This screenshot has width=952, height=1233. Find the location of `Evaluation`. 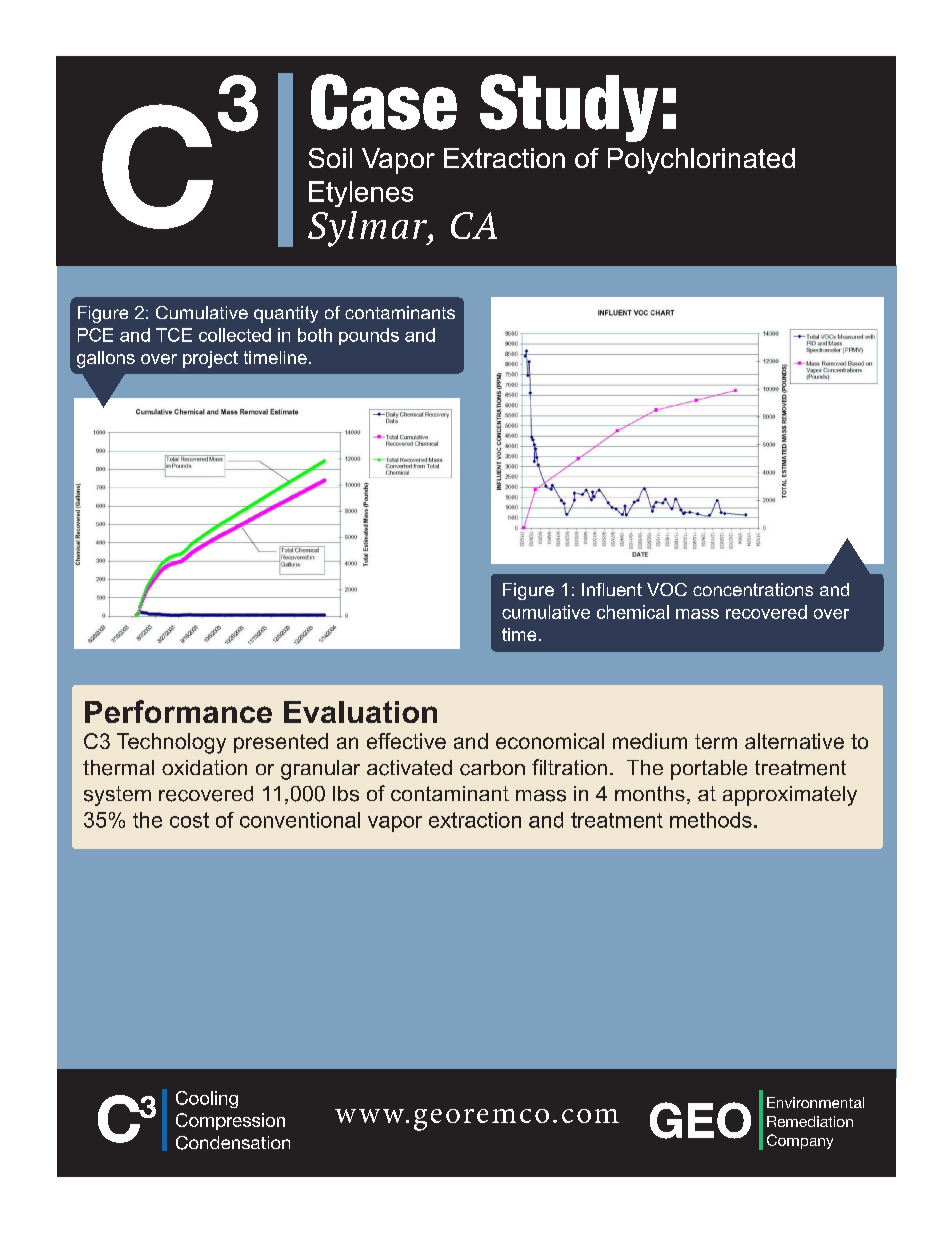

Evaluation is located at coordinates (360, 712).
